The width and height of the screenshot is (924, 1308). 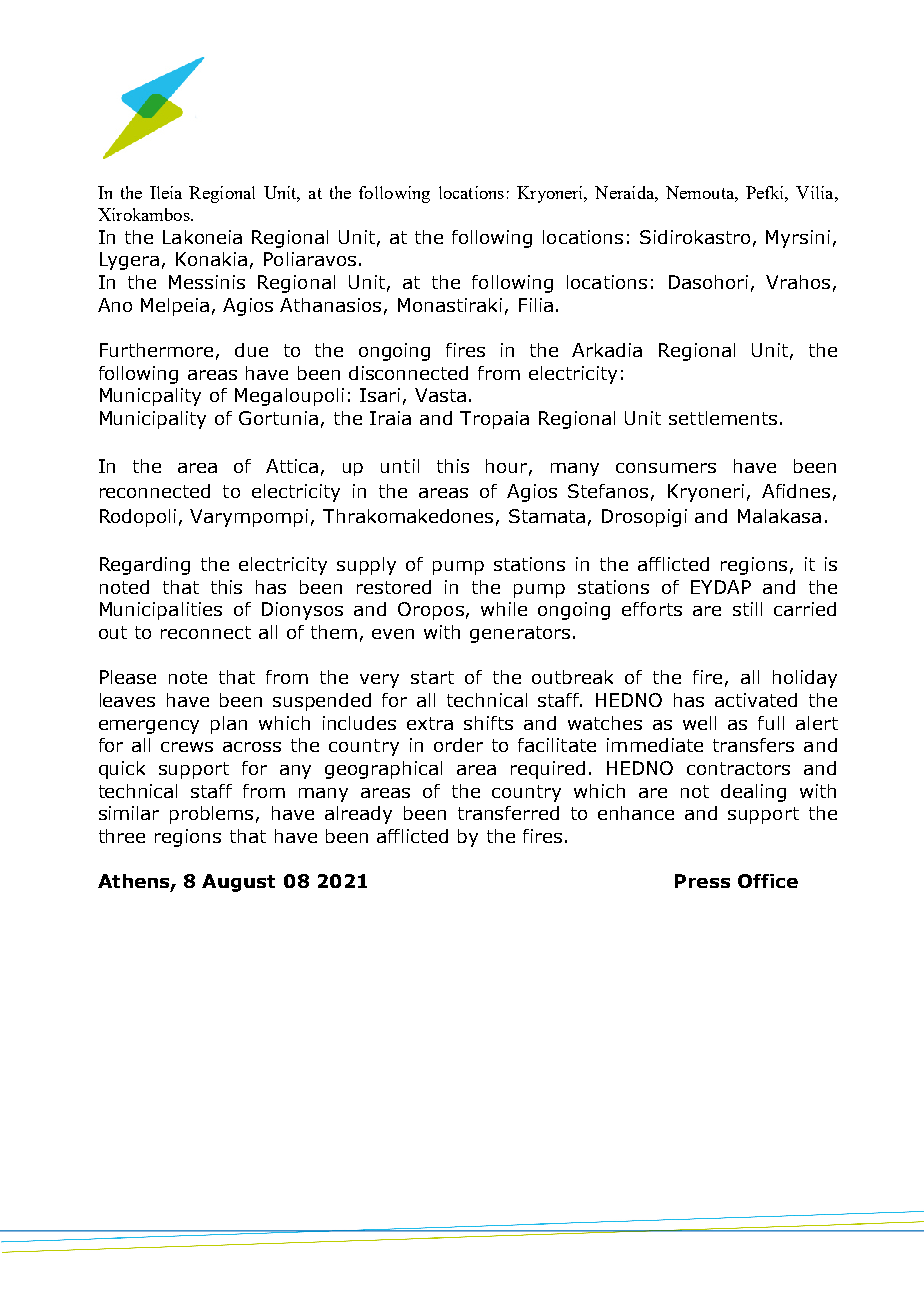 I want to click on while, so click(x=504, y=609).
